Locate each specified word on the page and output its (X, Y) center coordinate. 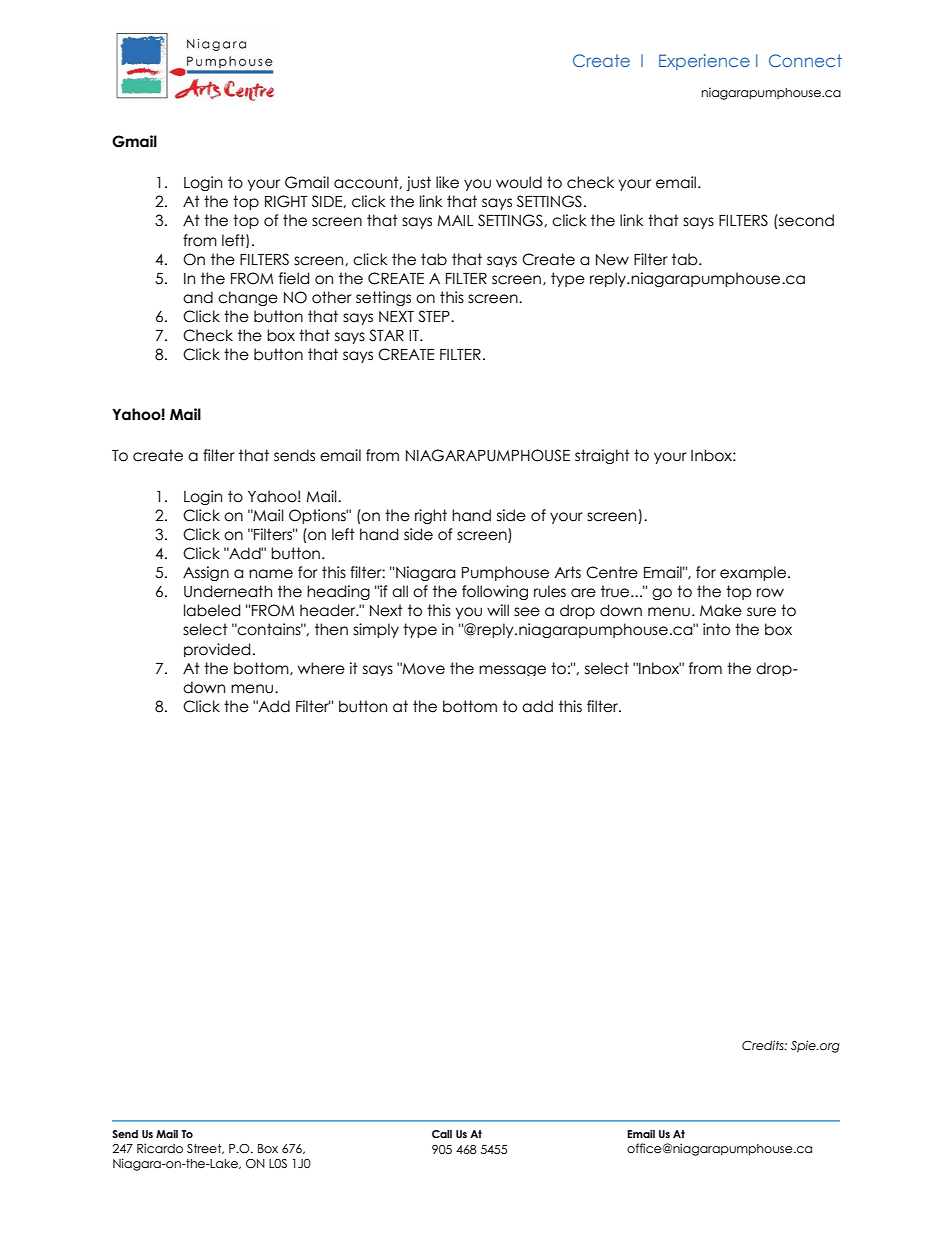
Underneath (228, 591)
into (716, 629)
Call (442, 1134)
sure (761, 612)
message (512, 670)
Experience (704, 62)
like (447, 182)
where (321, 668)
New (612, 260)
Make (721, 610)
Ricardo (160, 1148)
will (498, 610)
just (418, 183)
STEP (435, 316)
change (248, 298)
